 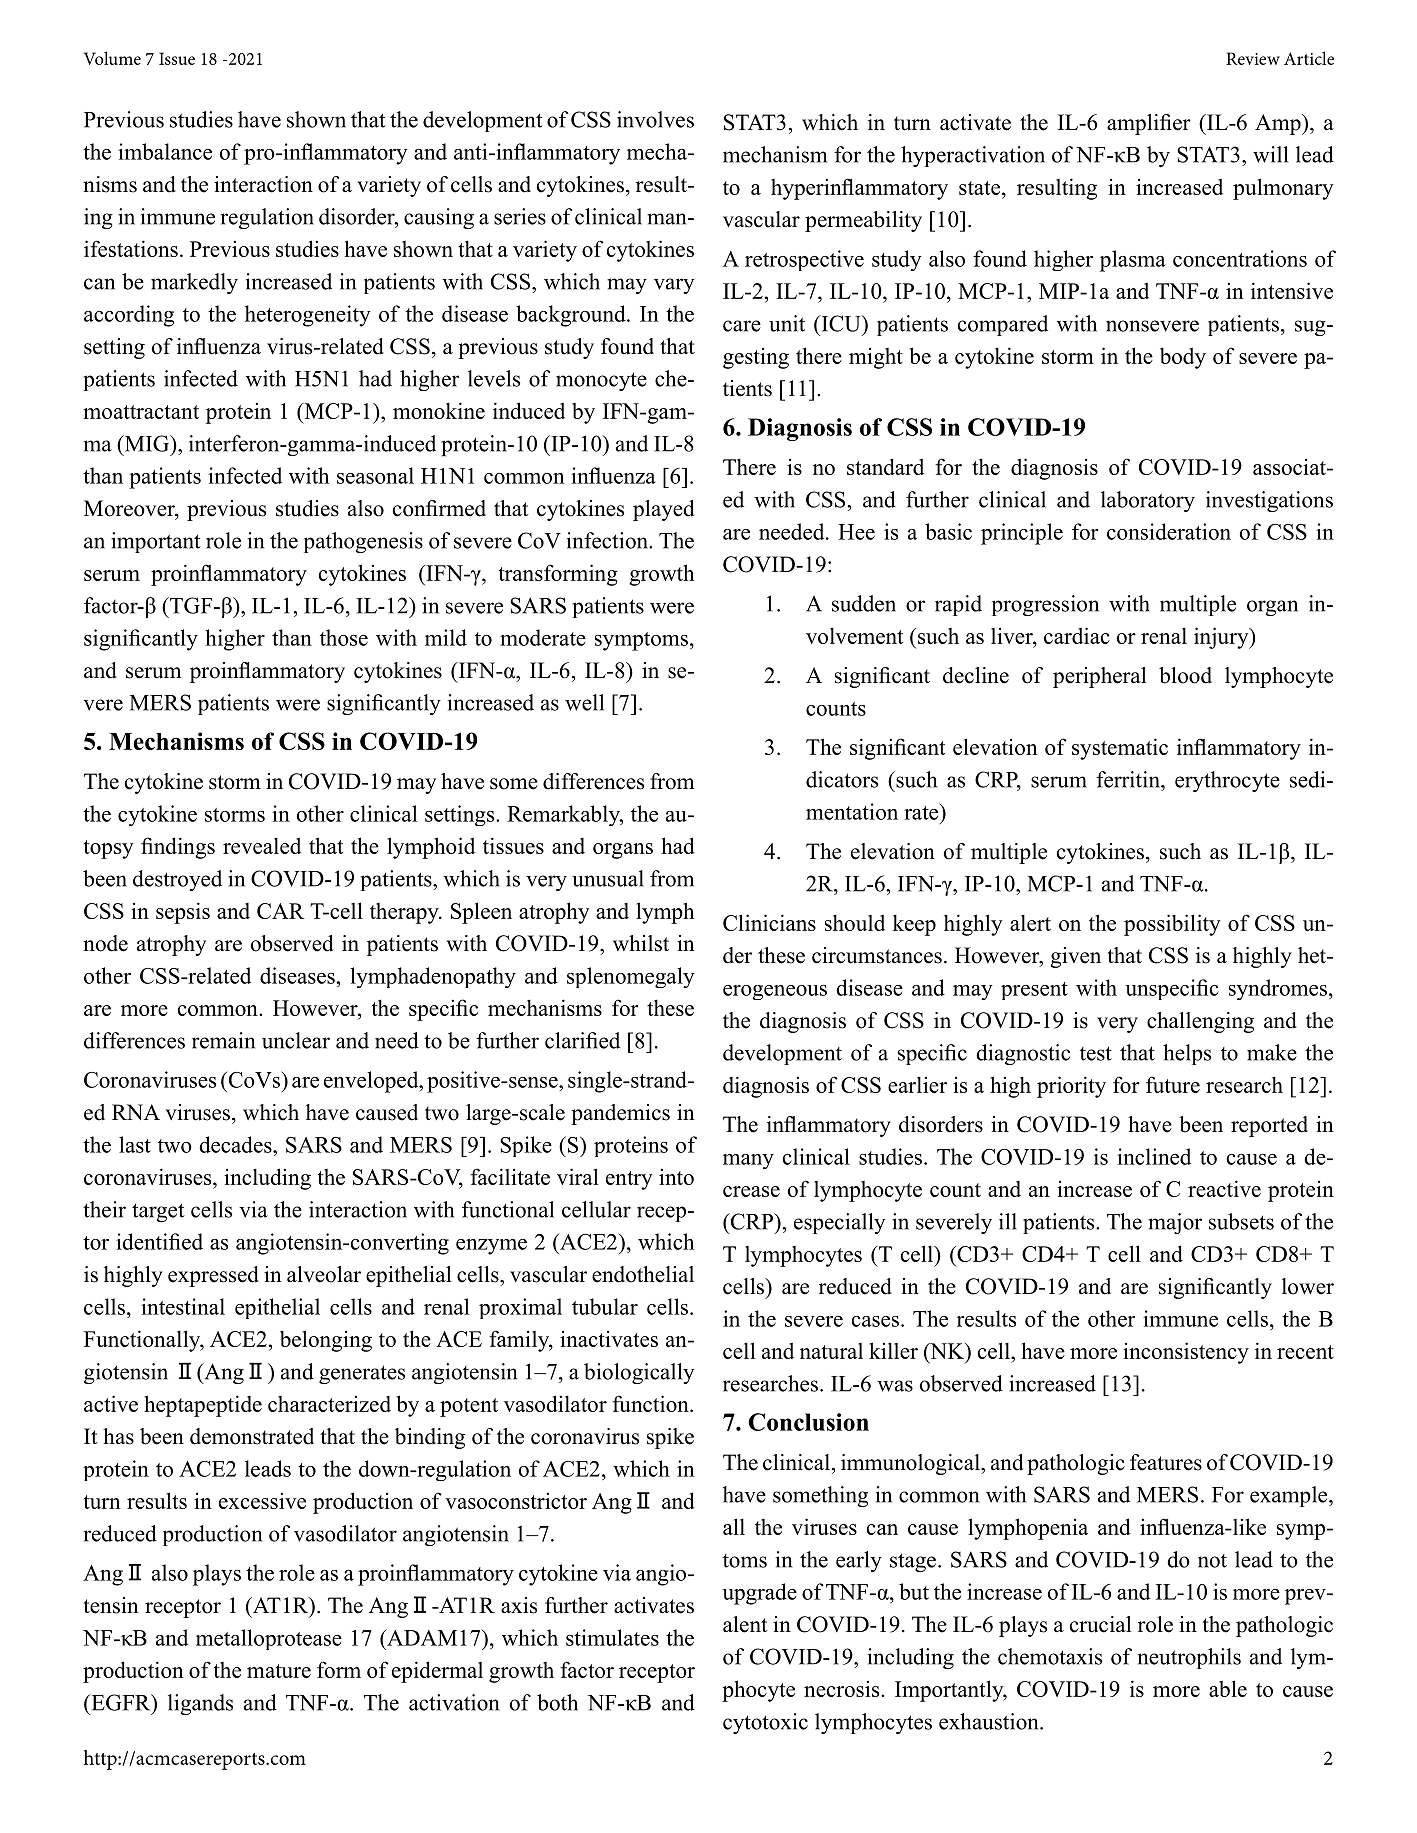 What do you see at coordinates (1189, 1658) in the page?
I see `neutrophils` at bounding box center [1189, 1658].
